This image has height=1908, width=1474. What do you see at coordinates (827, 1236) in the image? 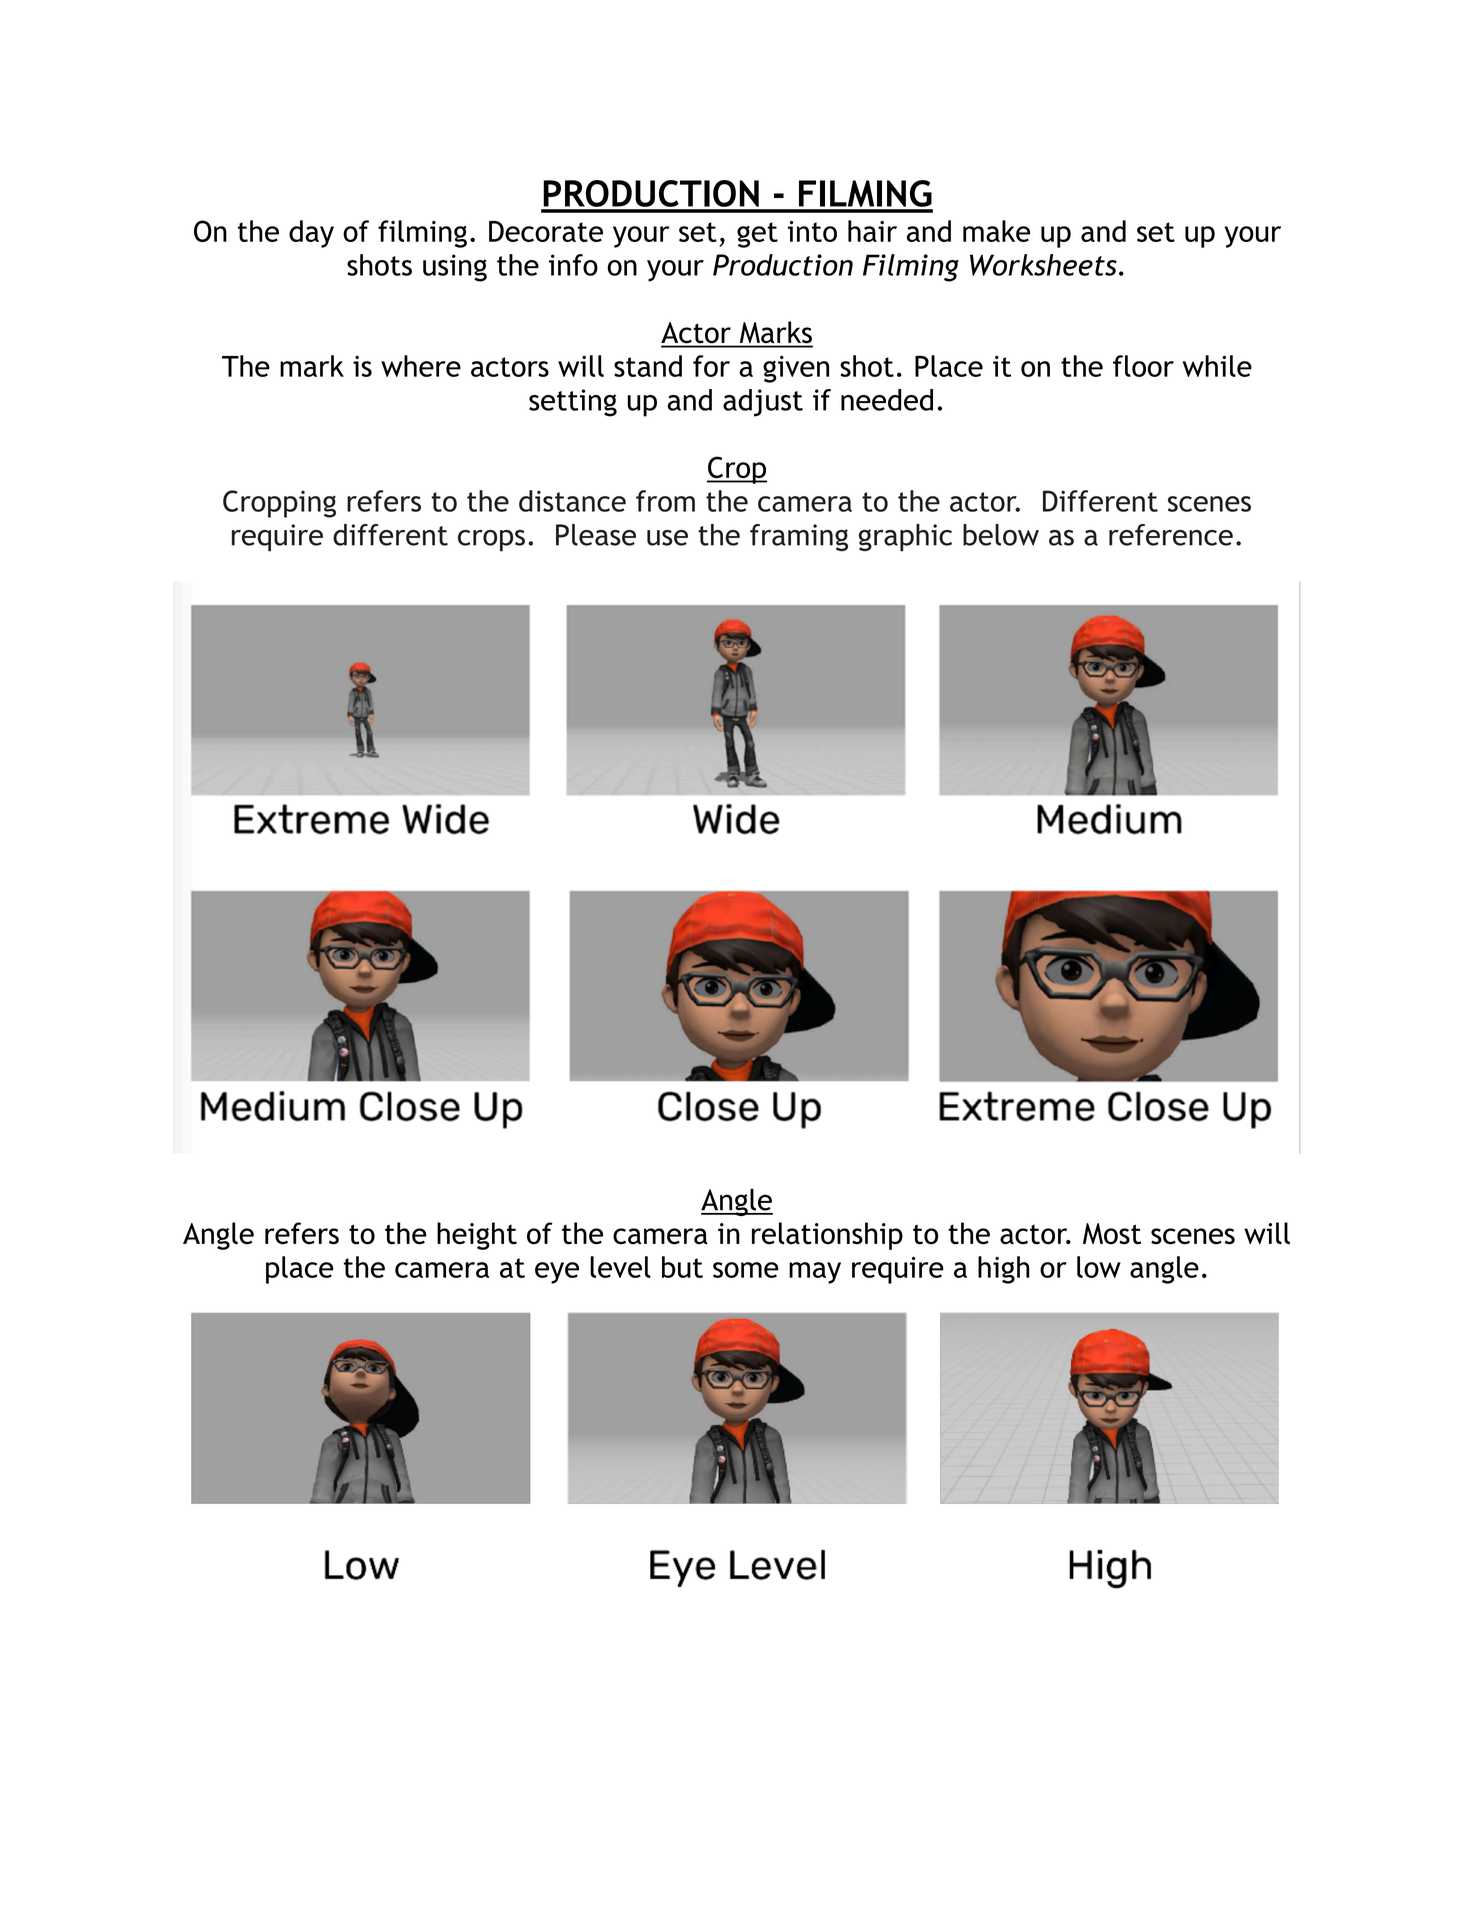
I see `relationship` at bounding box center [827, 1236].
